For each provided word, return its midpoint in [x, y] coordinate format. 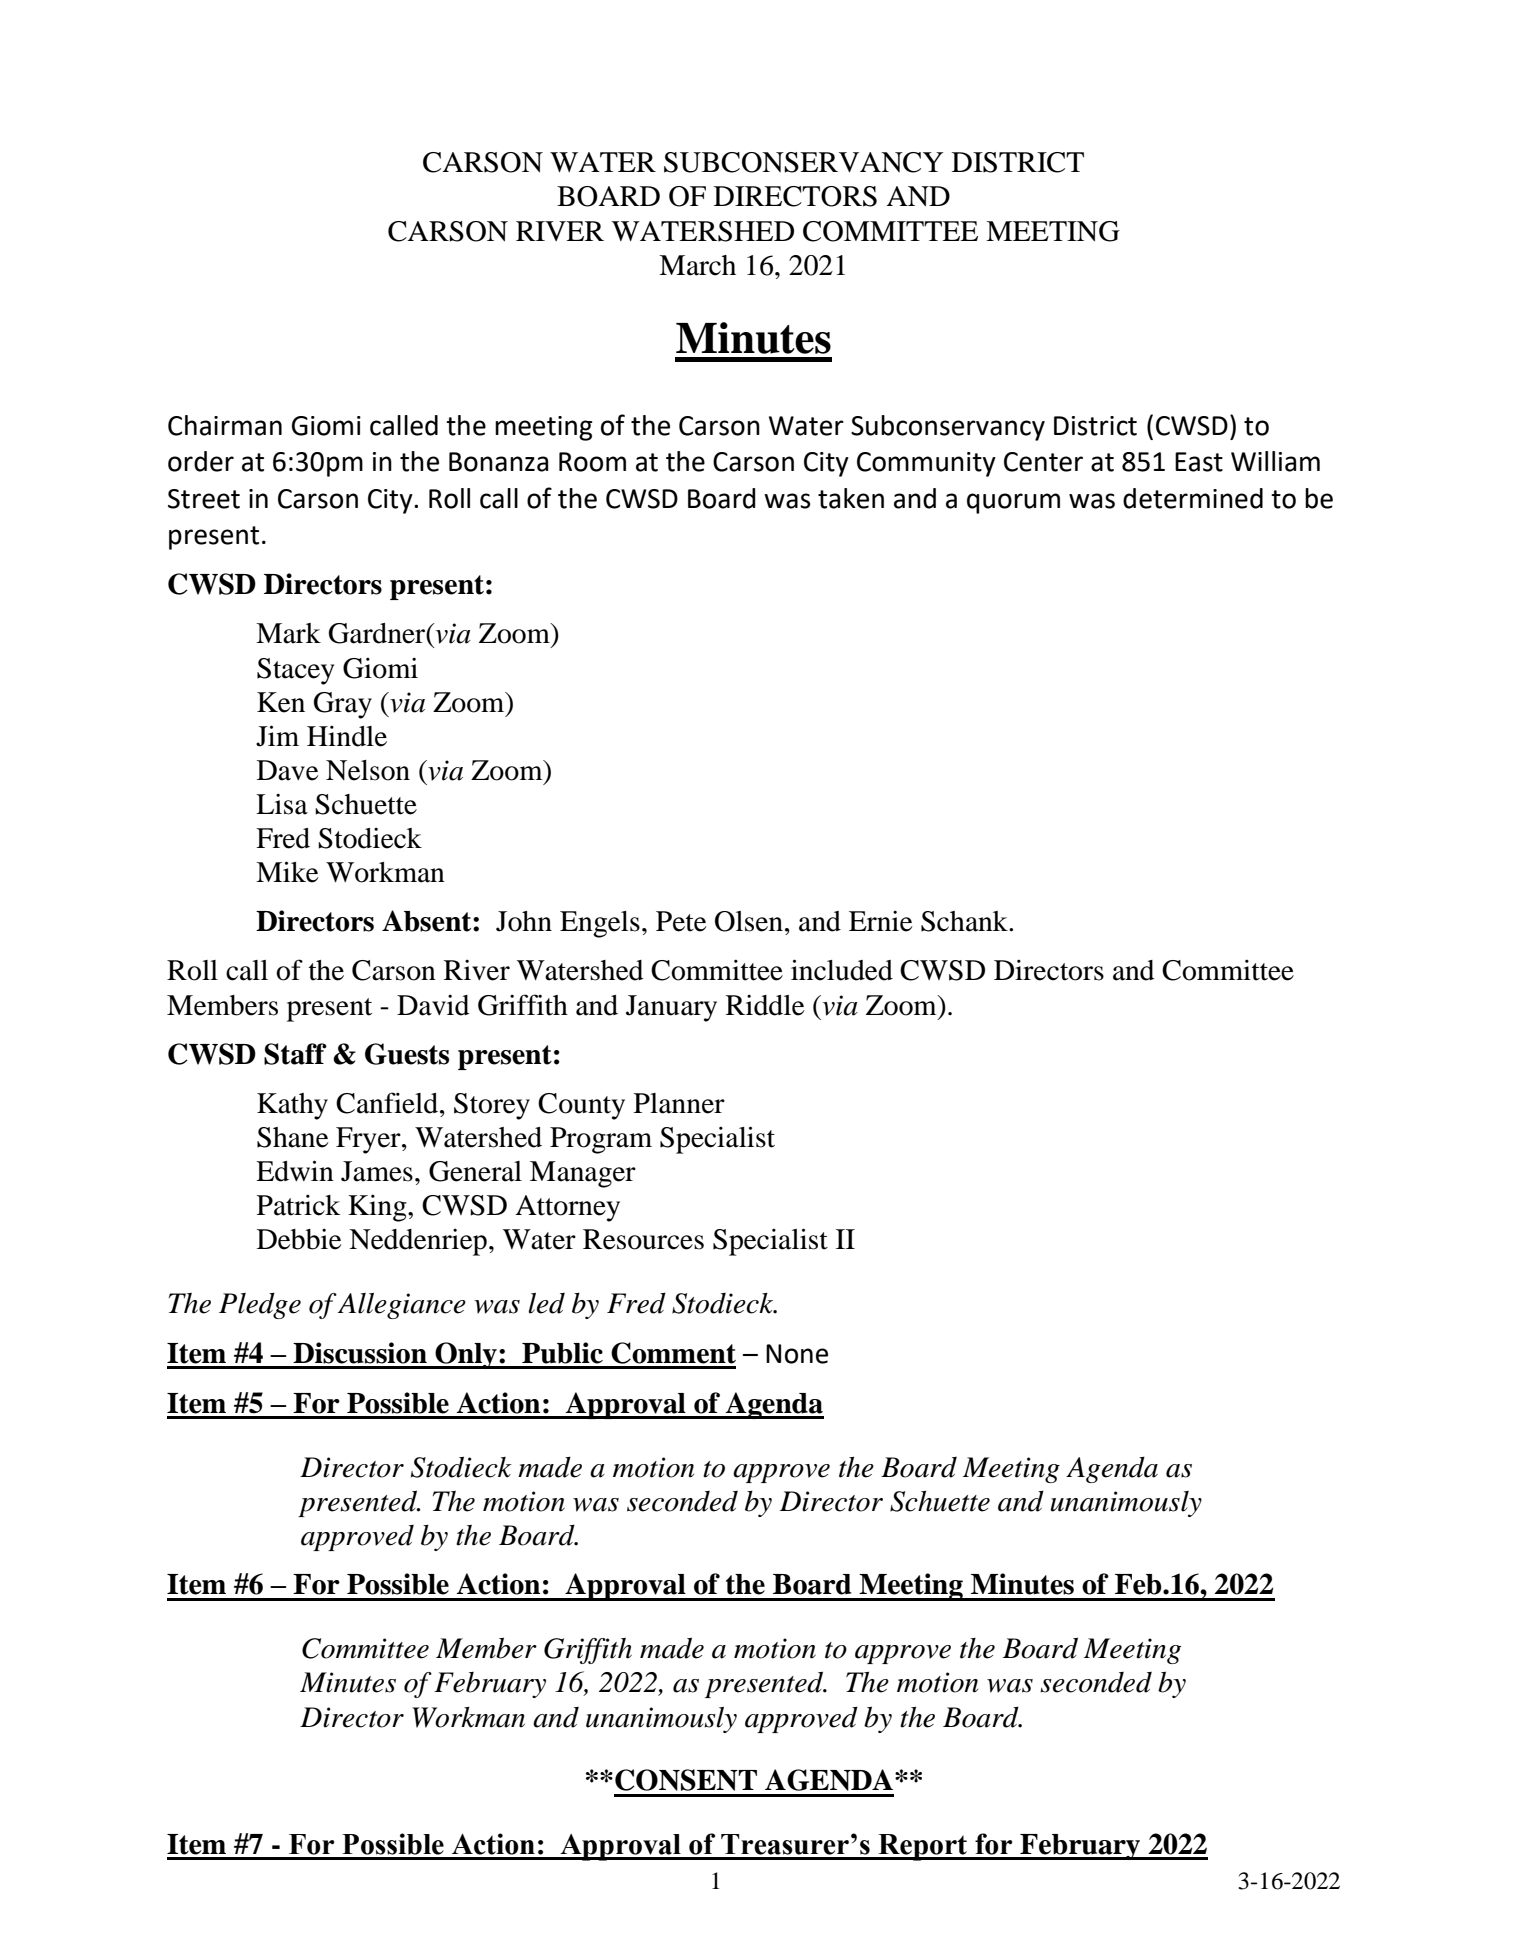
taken [851, 498]
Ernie [880, 921]
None [797, 1354]
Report [922, 1847]
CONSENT [686, 1780]
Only [466, 1355]
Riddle [765, 1005]
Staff [295, 1054]
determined [1193, 498]
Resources [643, 1239]
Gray [343, 705]
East [1199, 462]
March [697, 265]
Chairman [225, 425]
